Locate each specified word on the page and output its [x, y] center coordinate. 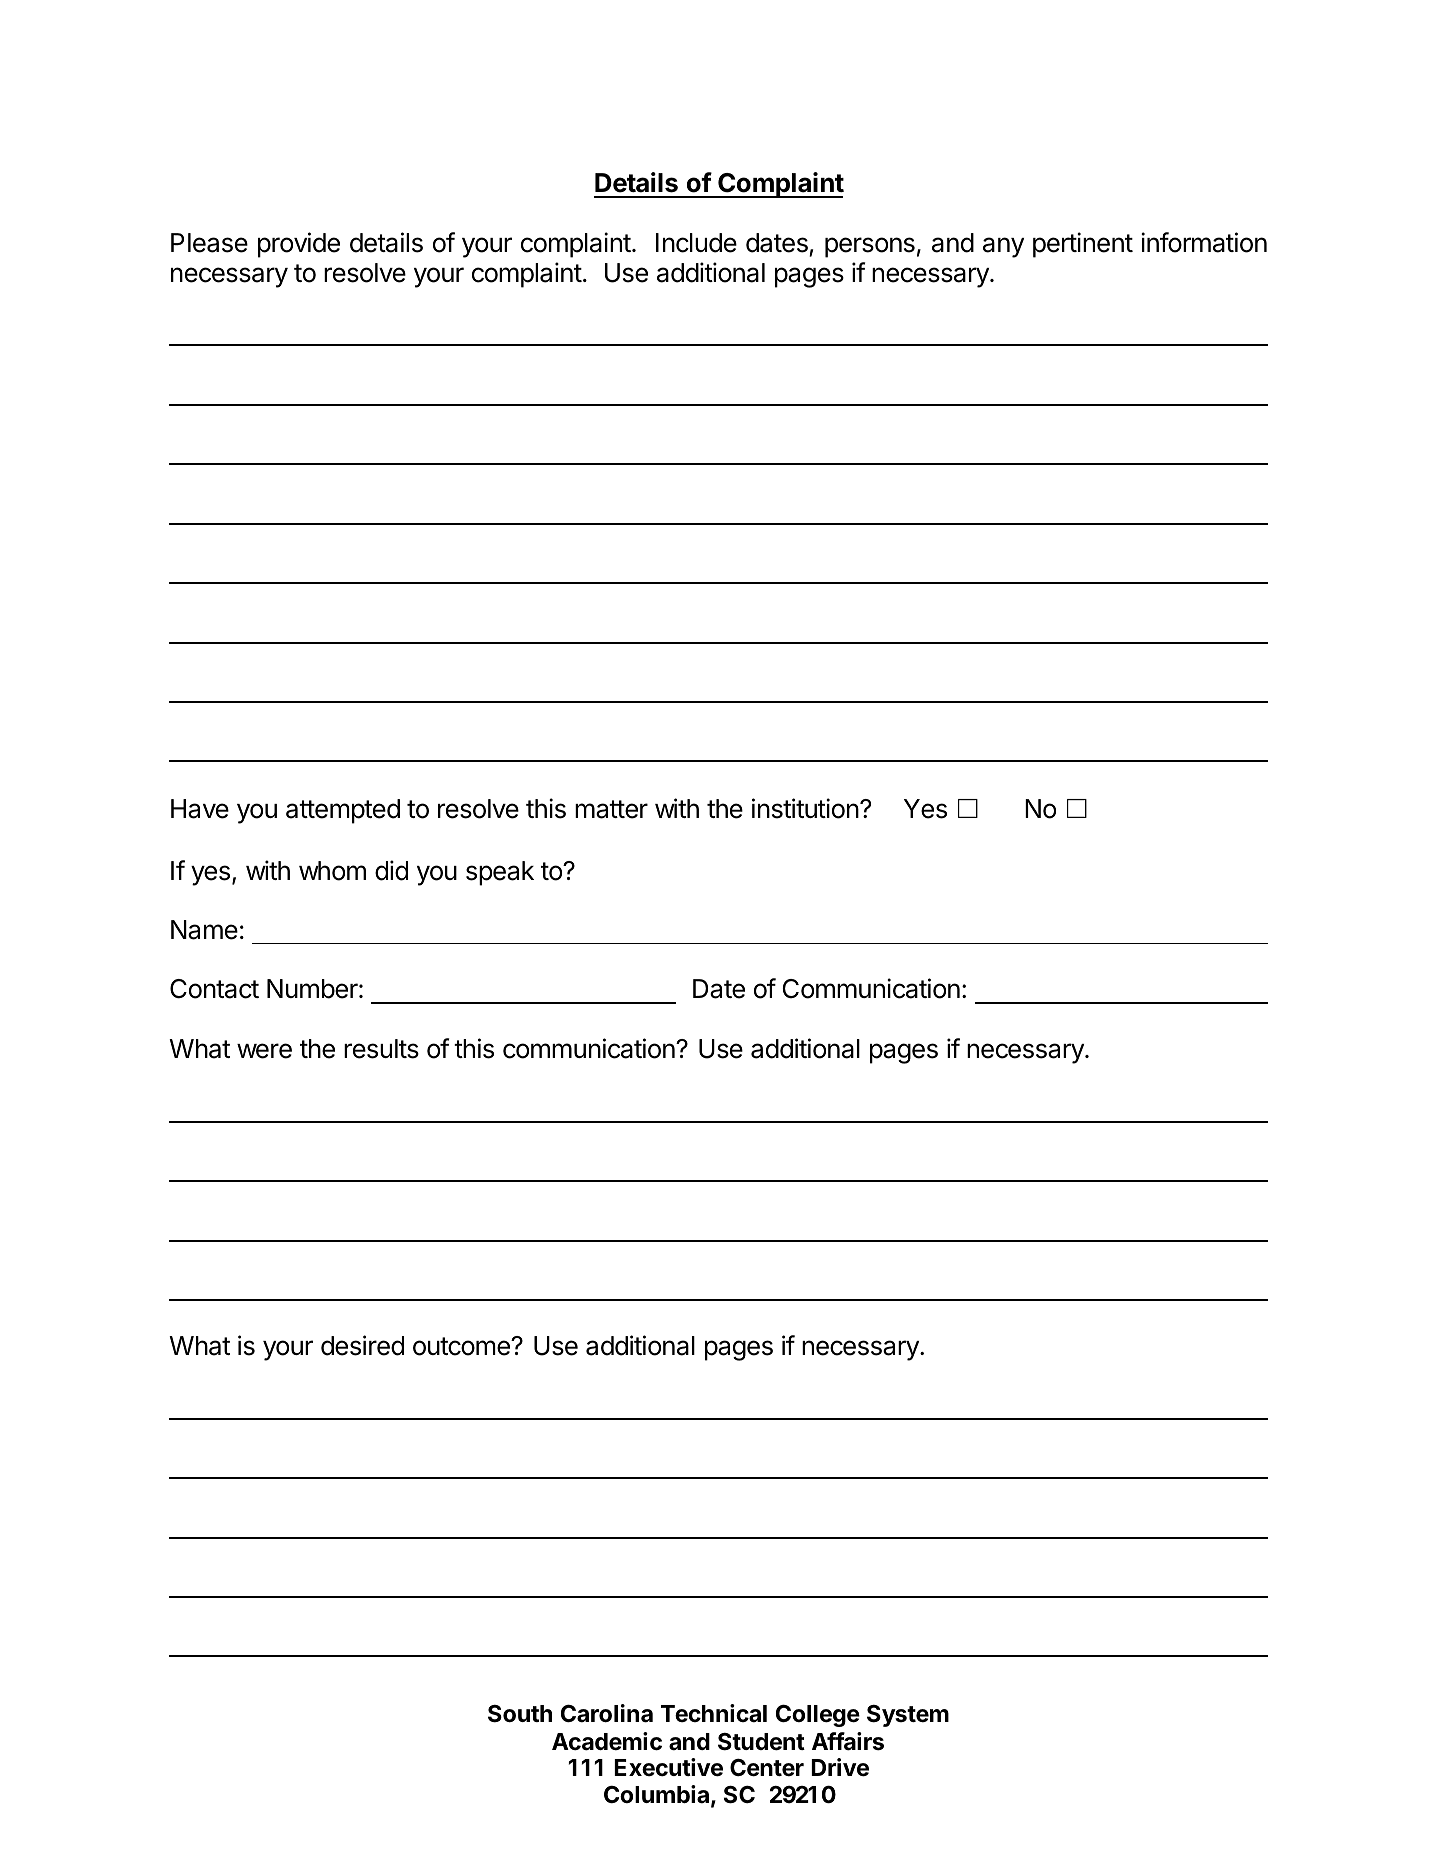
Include [696, 243]
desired [362, 1345]
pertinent [1083, 245]
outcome [462, 1346]
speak [500, 873]
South [520, 1714]
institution [805, 808]
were [264, 1051]
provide [299, 245]
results [381, 1049]
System [908, 1716]
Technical [714, 1713]
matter [611, 809]
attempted [343, 811]
